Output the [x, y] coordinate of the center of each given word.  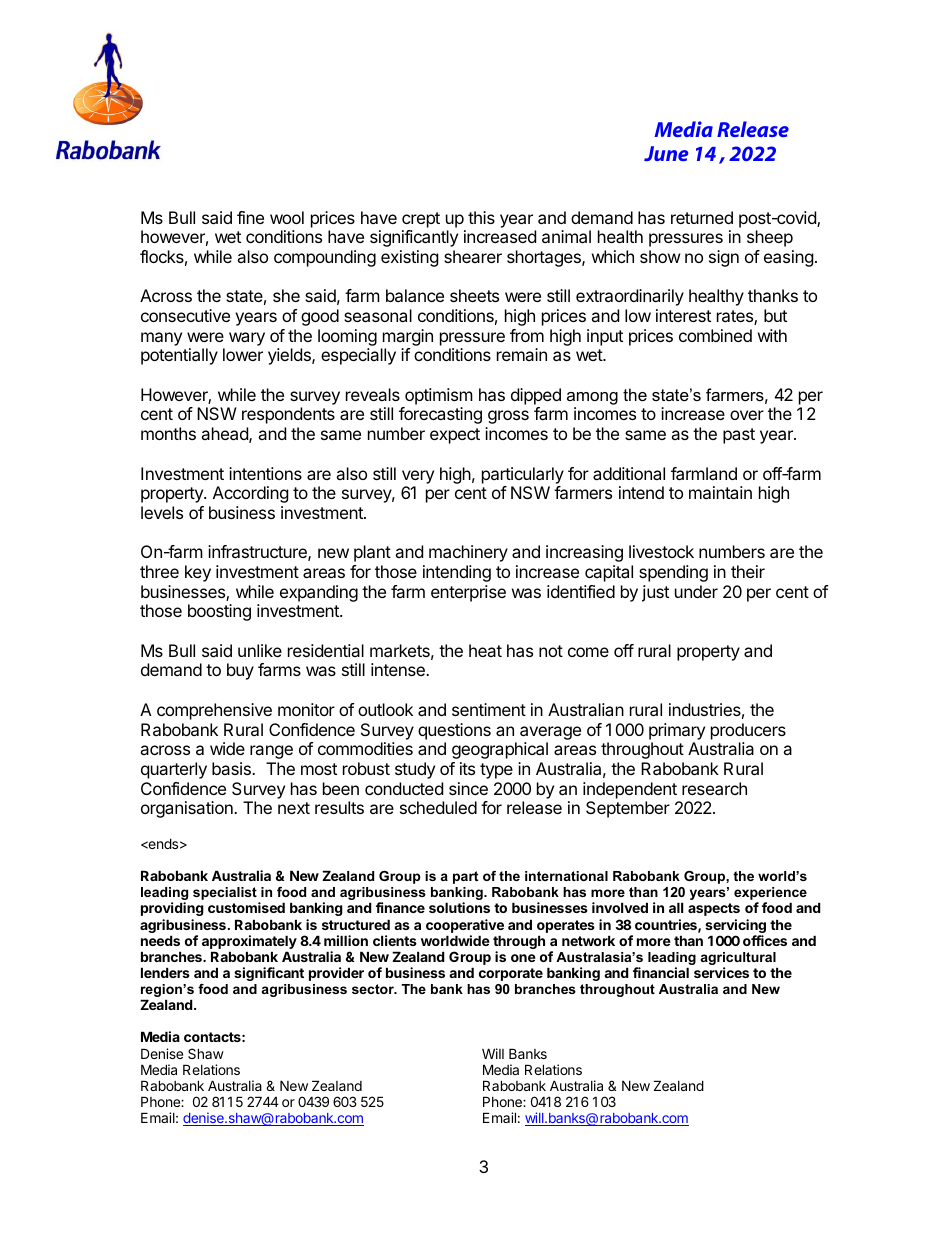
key [198, 573]
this [481, 217]
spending [673, 573]
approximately [249, 943]
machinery [468, 553]
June [666, 153]
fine [250, 217]
